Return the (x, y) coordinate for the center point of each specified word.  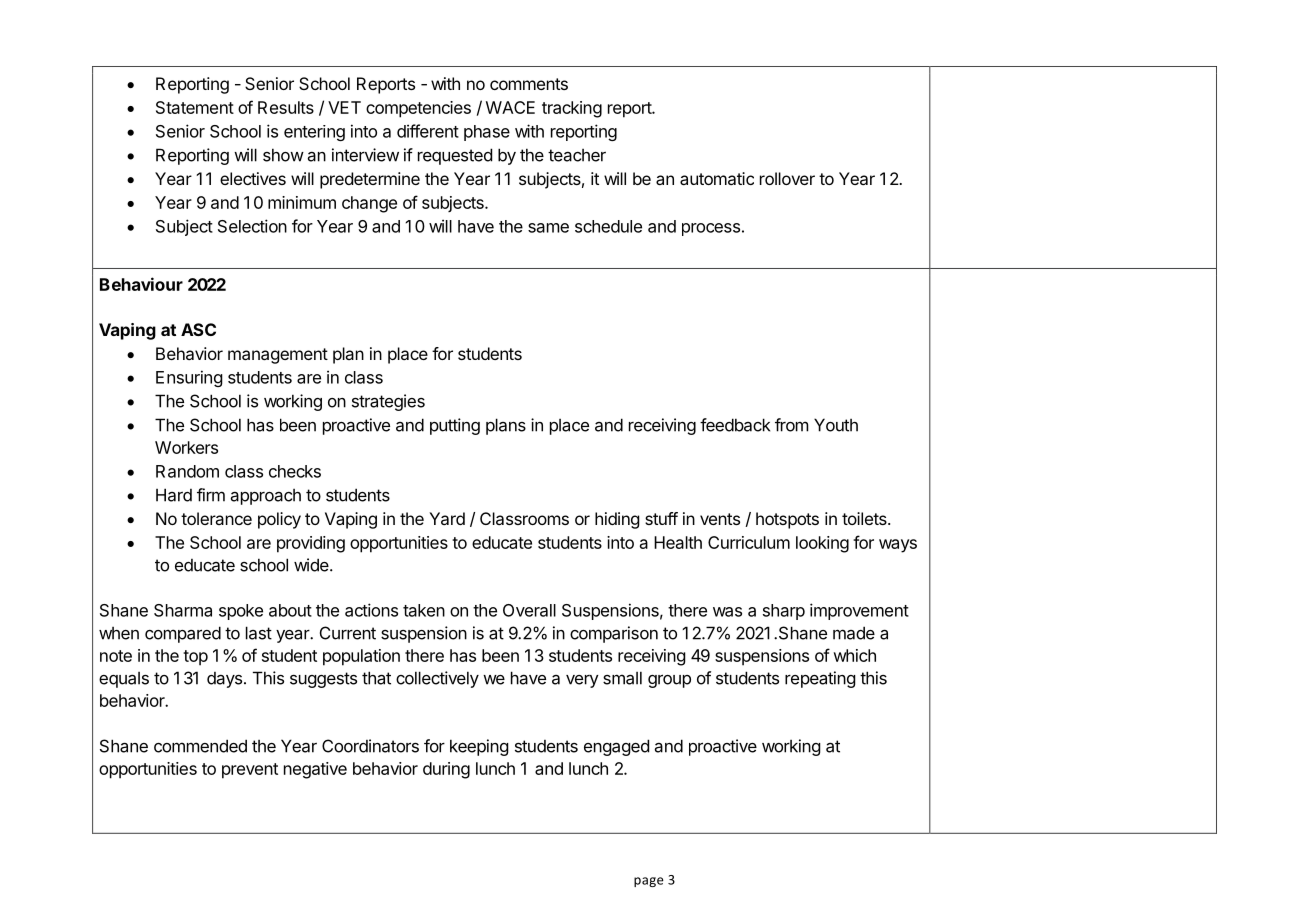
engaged (616, 747)
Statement (195, 107)
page (649, 882)
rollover (787, 178)
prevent (250, 771)
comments (529, 84)
